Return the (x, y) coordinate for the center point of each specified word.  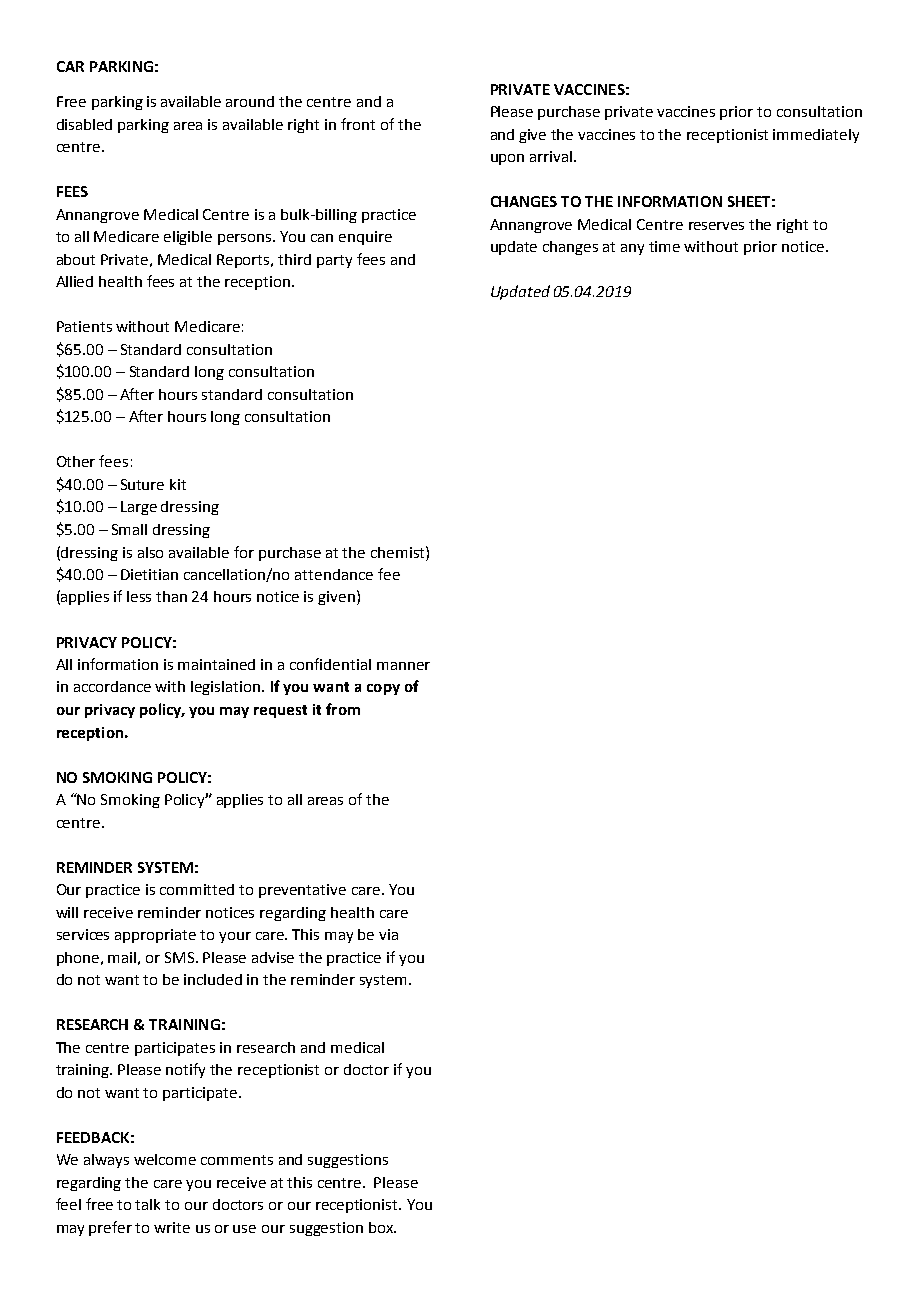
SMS (181, 957)
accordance (112, 686)
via (388, 934)
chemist (399, 552)
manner (403, 666)
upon (507, 159)
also (150, 552)
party (334, 261)
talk (147, 1204)
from (343, 709)
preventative (302, 891)
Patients (84, 326)
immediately (816, 136)
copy (383, 689)
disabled (84, 124)
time (664, 246)
